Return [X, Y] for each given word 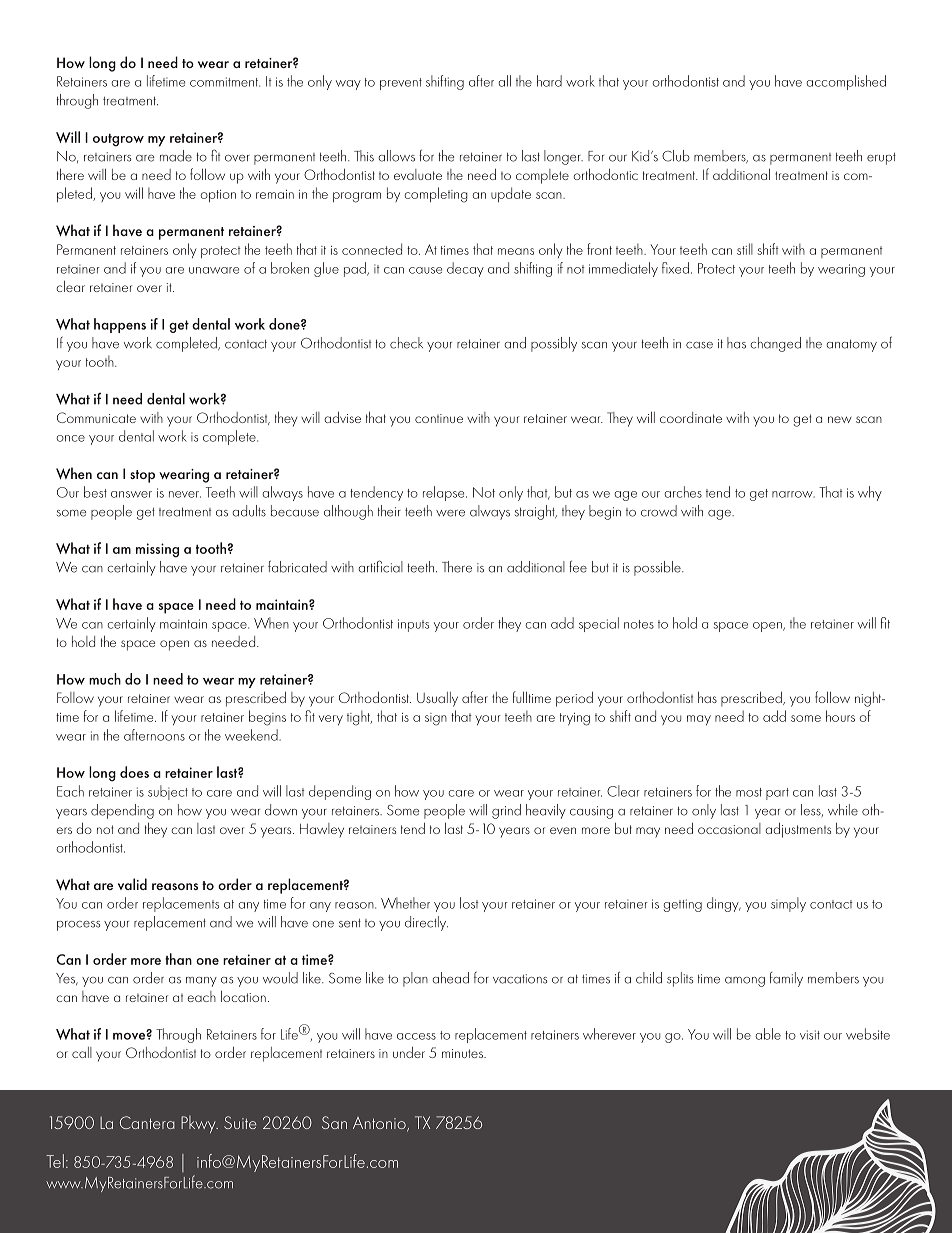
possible [658, 568]
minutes [463, 1053]
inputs [413, 625]
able [768, 1034]
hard [549, 81]
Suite [240, 1122]
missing [157, 550]
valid [132, 884]
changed [776, 344]
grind [506, 811]
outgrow [118, 140]
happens [120, 325]
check [406, 343]
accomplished [846, 82]
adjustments [798, 830]
